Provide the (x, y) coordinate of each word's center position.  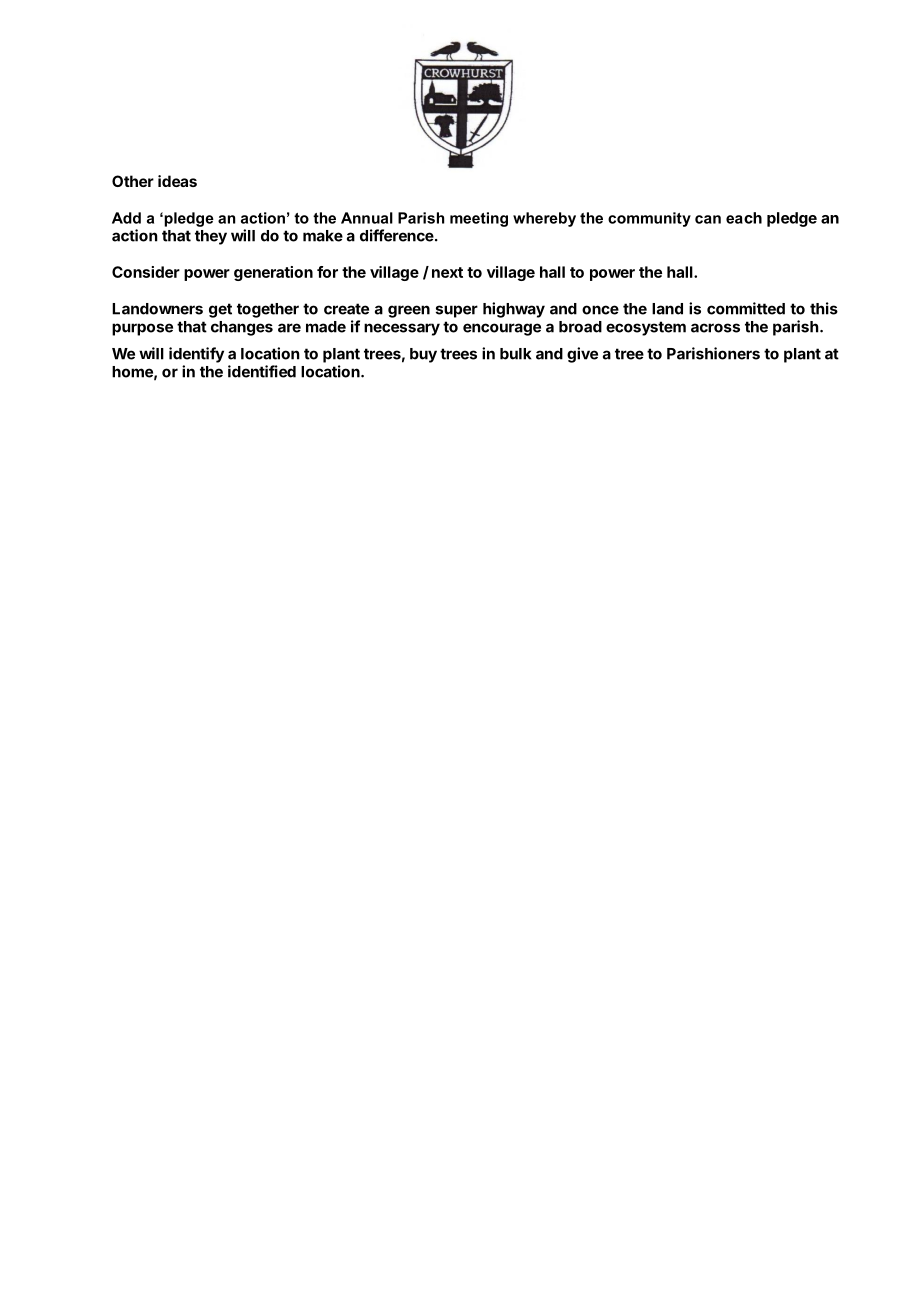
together (268, 310)
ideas (177, 181)
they (211, 237)
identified (262, 371)
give (582, 355)
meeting (479, 219)
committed (746, 308)
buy (423, 355)
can (708, 219)
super (457, 311)
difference (397, 235)
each (744, 218)
